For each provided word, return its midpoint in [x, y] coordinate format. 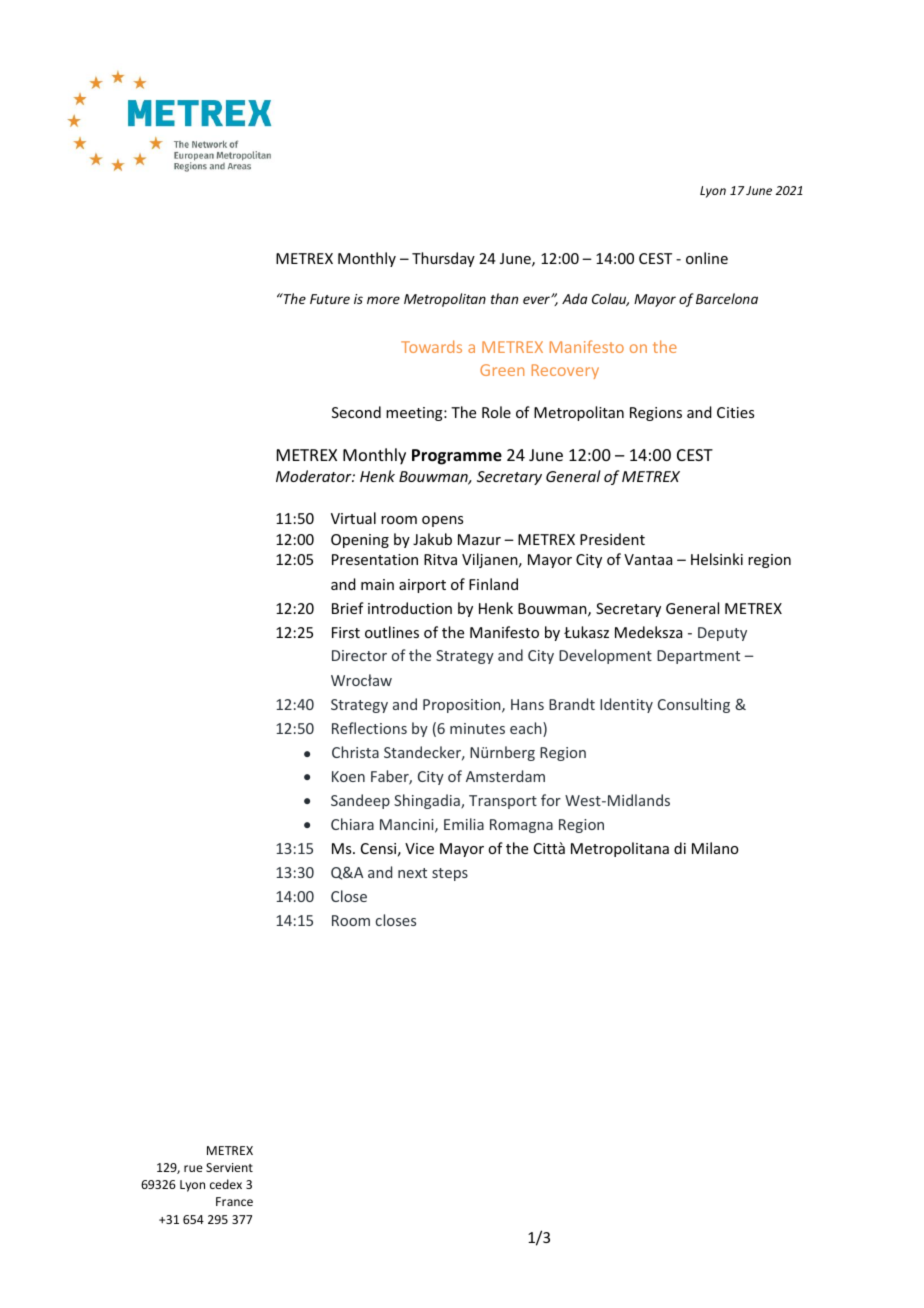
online [707, 258]
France [234, 1201]
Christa [355, 752]
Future [330, 299]
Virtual [353, 518]
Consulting [694, 705]
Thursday [443, 259]
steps [450, 874]
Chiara [352, 824]
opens [442, 521]
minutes [477, 728]
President [612, 539]
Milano [715, 848]
